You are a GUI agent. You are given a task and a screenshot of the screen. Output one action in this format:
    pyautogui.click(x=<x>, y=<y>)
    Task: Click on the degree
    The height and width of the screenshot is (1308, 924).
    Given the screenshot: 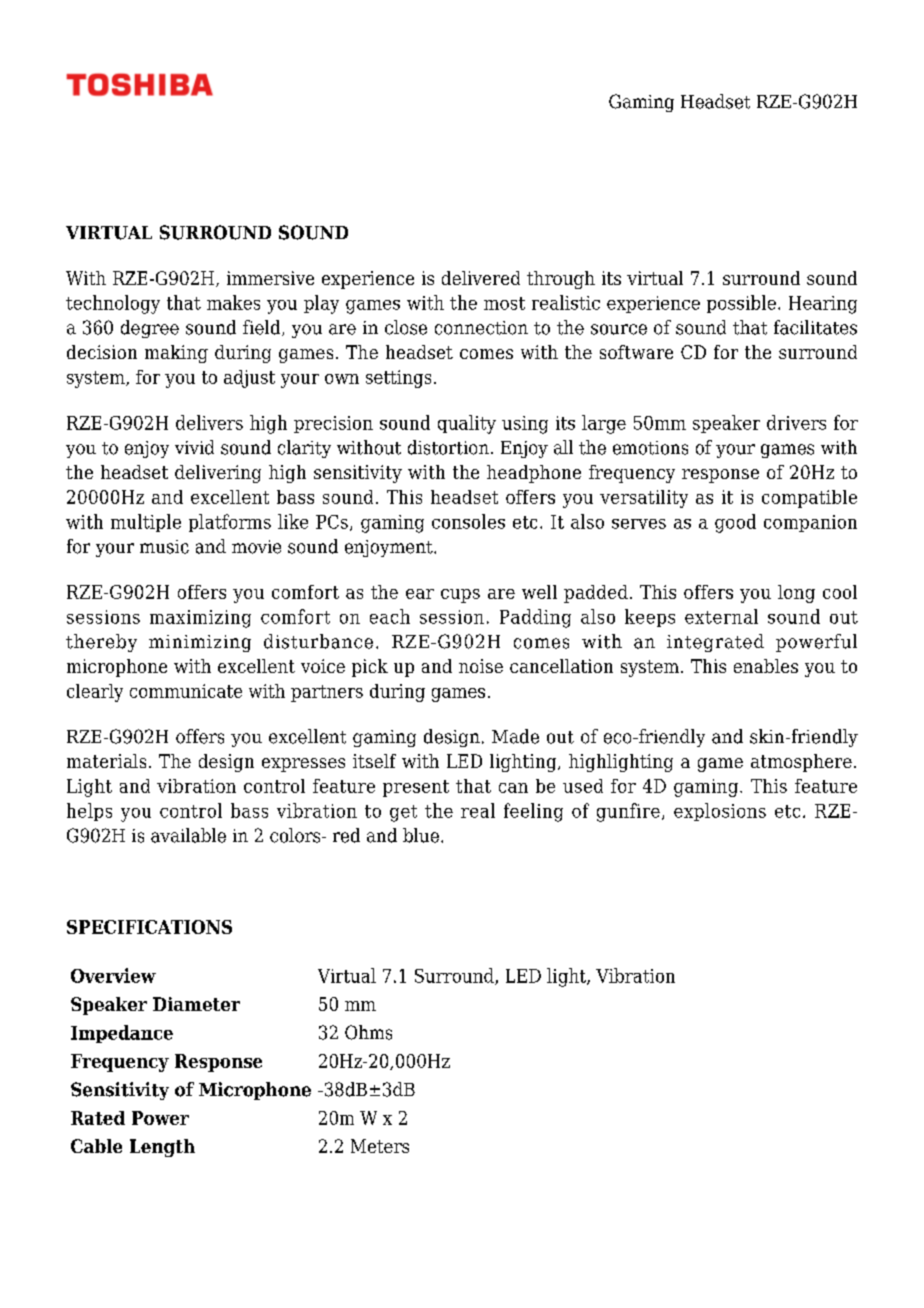 What is the action you would take?
    pyautogui.click(x=150, y=329)
